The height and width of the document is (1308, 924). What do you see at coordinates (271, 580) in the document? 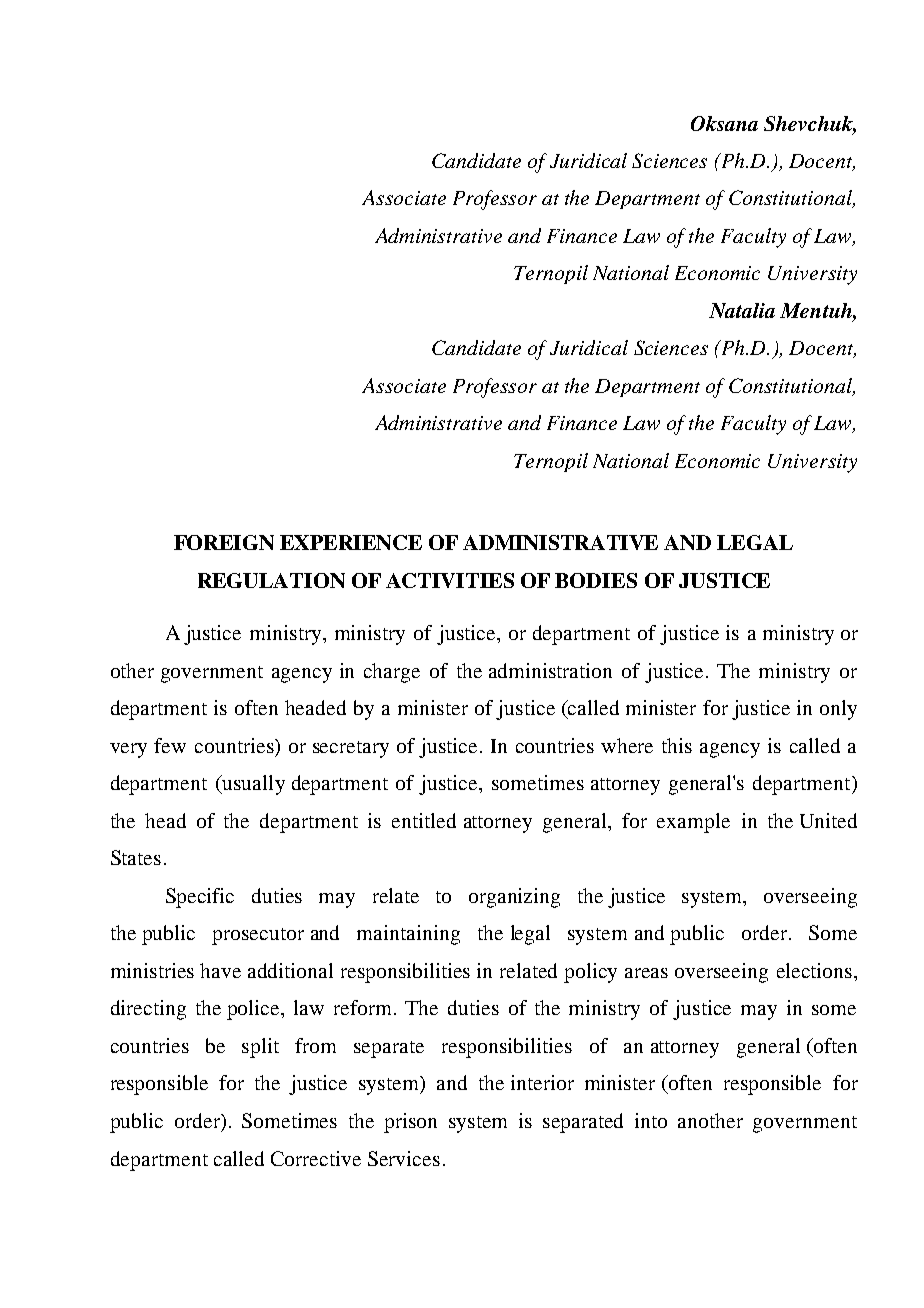
I see `REGULATION` at bounding box center [271, 580].
